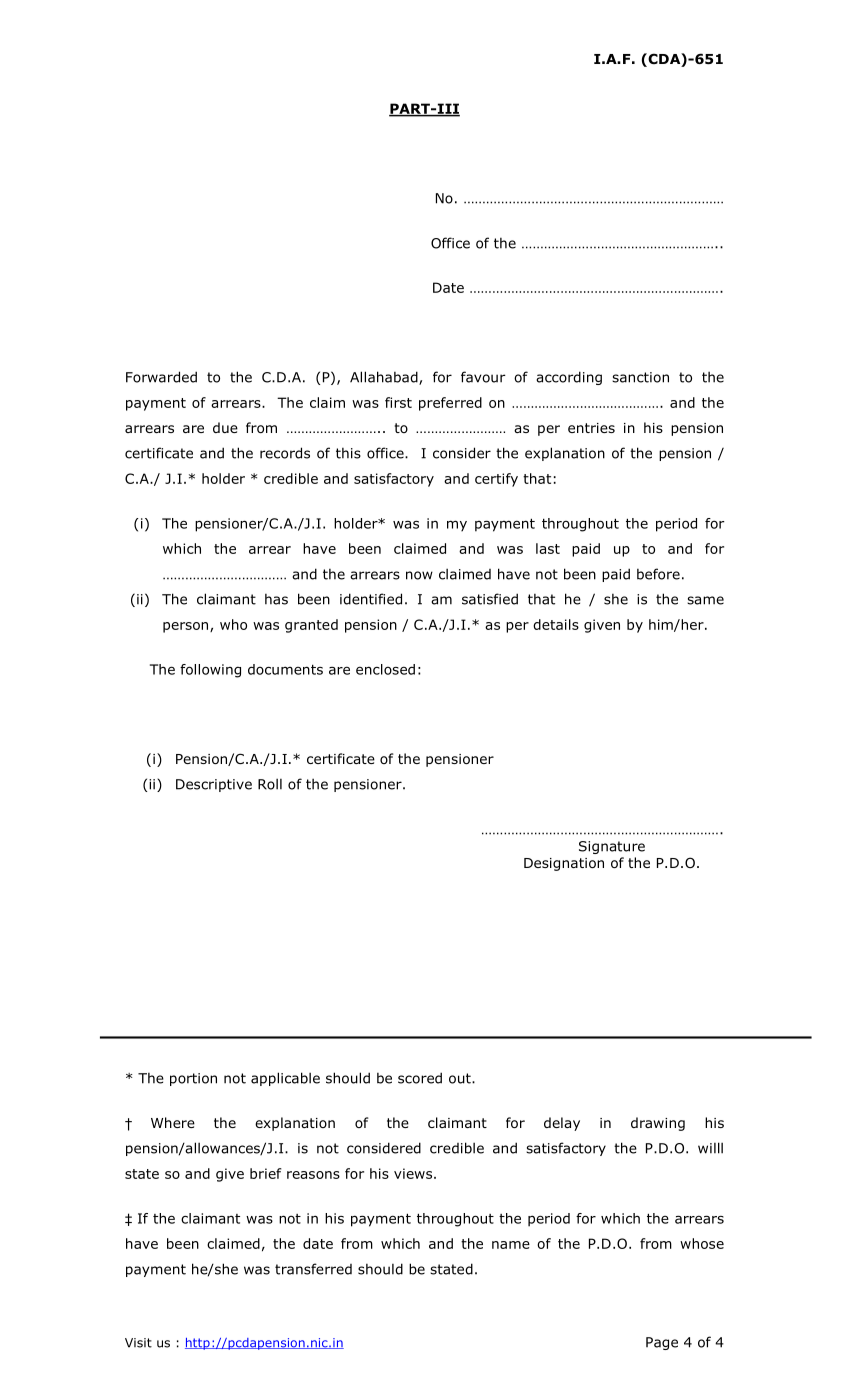 This page has width=849, height=1400. Describe the element at coordinates (658, 1124) in the page. I see `drawing` at that location.
